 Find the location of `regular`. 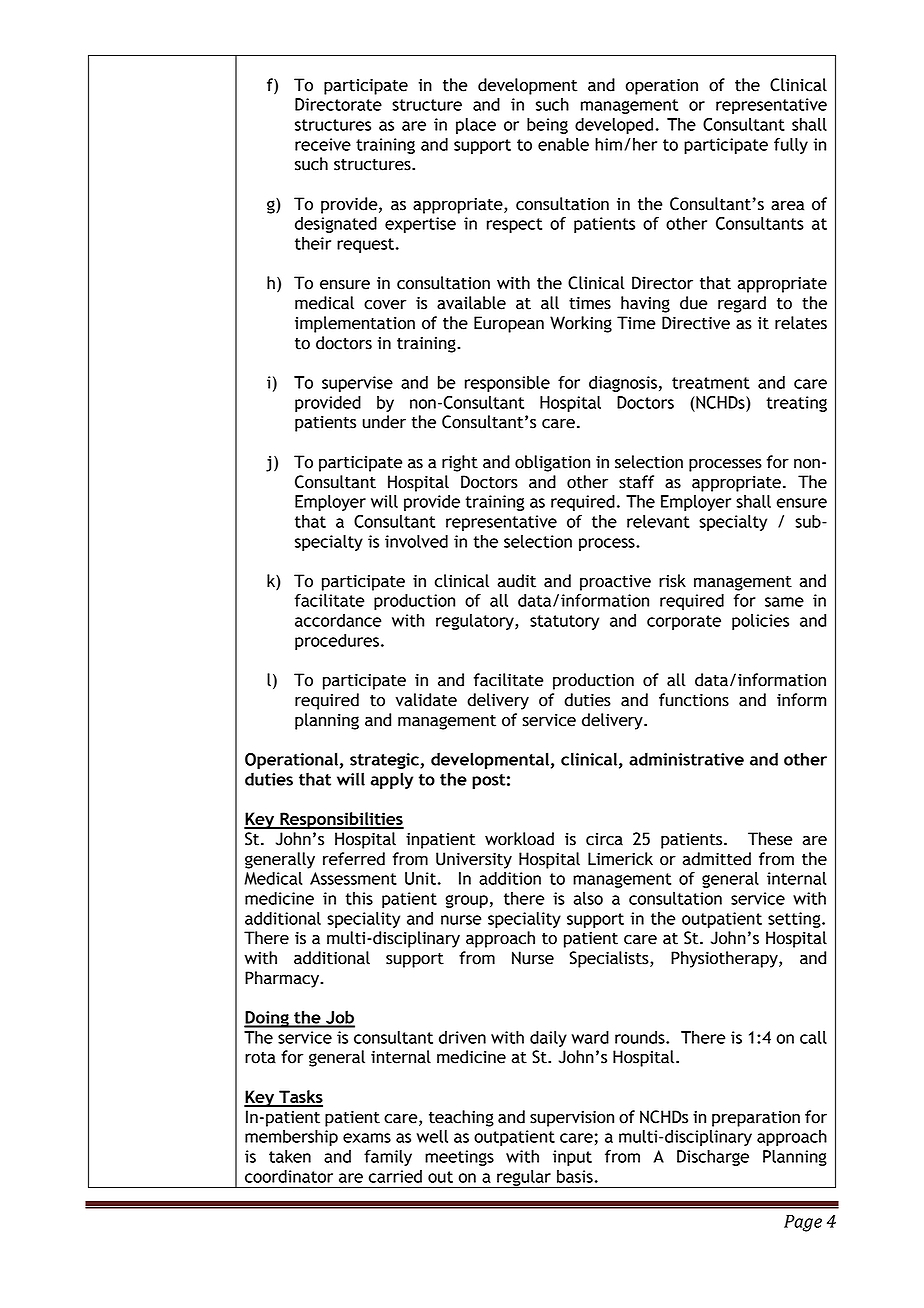

regular is located at coordinates (524, 1179).
